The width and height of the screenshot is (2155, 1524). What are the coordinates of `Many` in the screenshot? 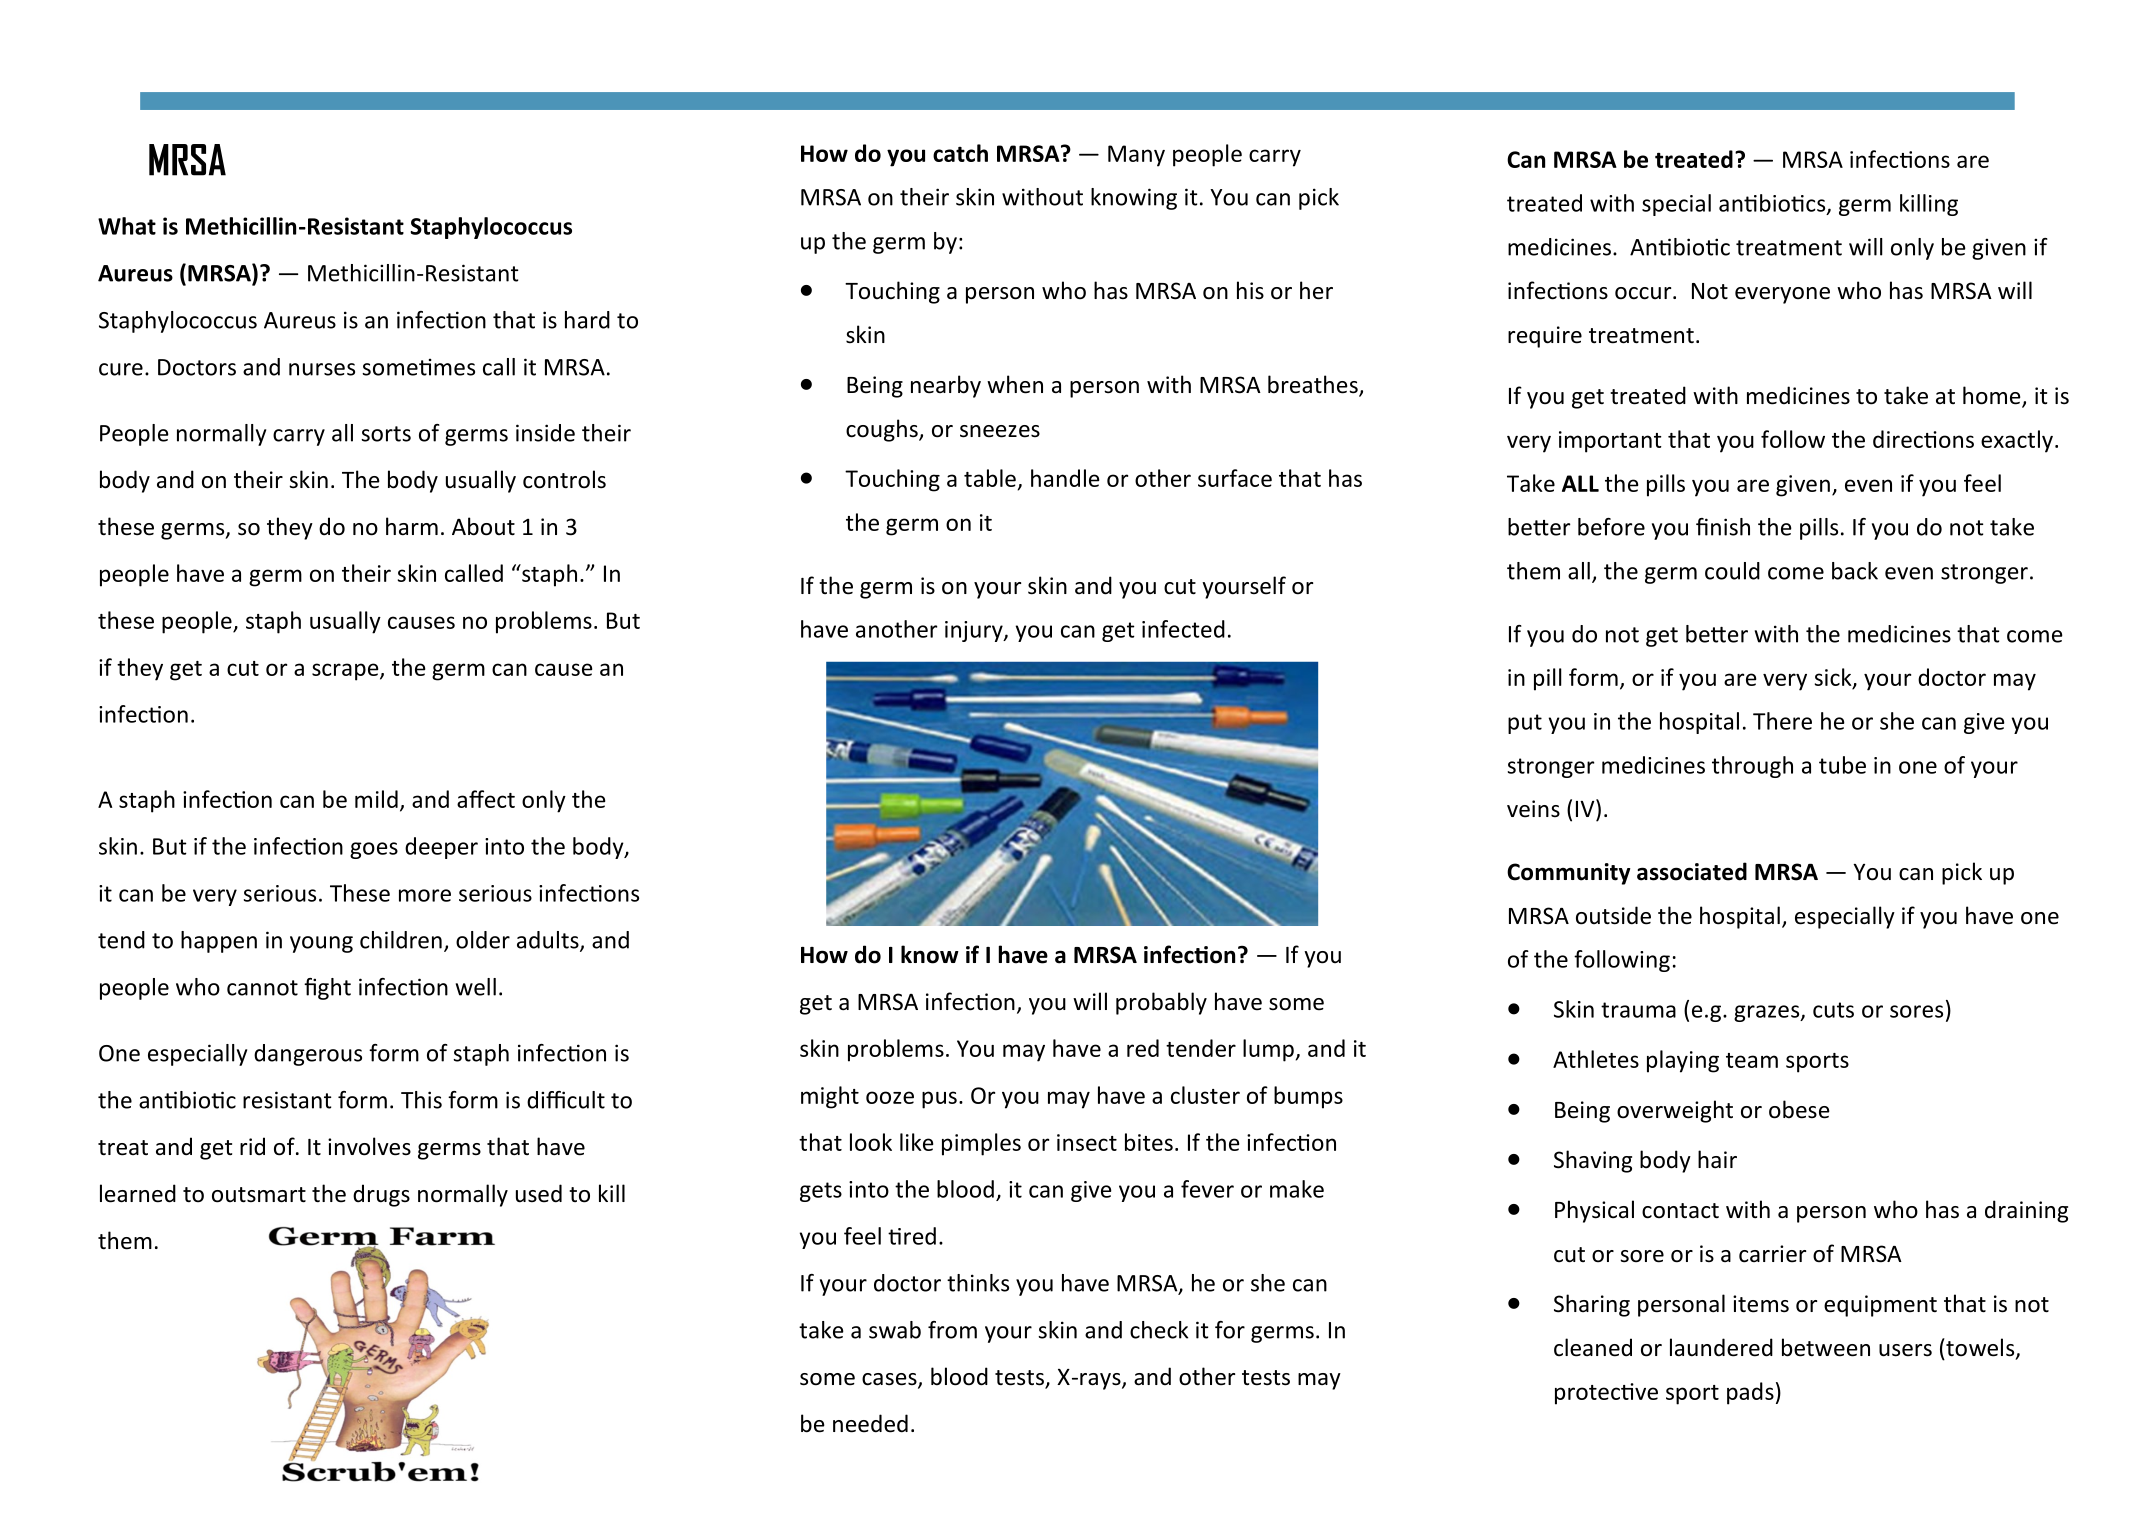 It's located at (1136, 156).
